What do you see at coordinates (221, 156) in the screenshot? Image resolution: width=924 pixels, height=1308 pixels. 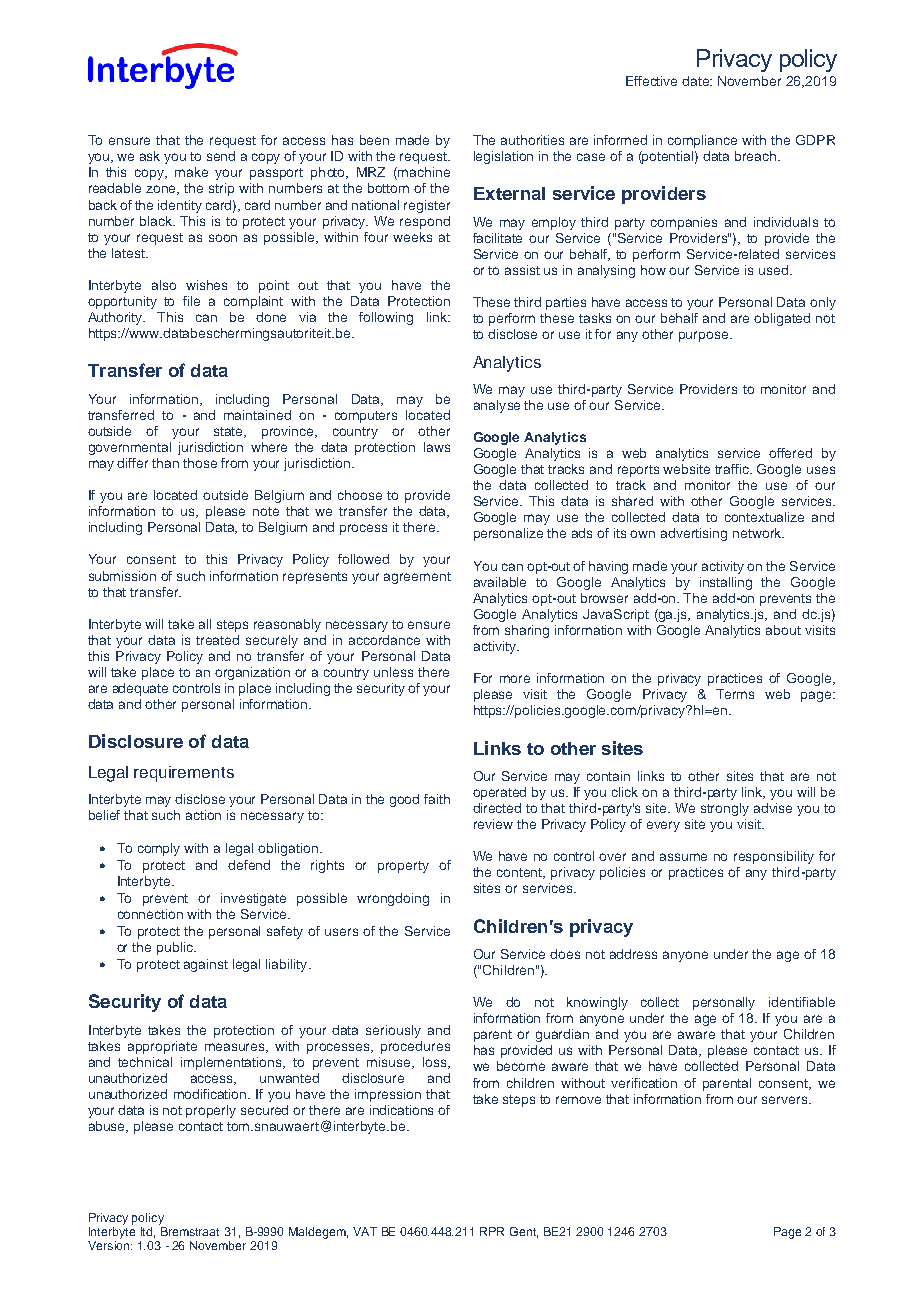 I see `send` at bounding box center [221, 156].
